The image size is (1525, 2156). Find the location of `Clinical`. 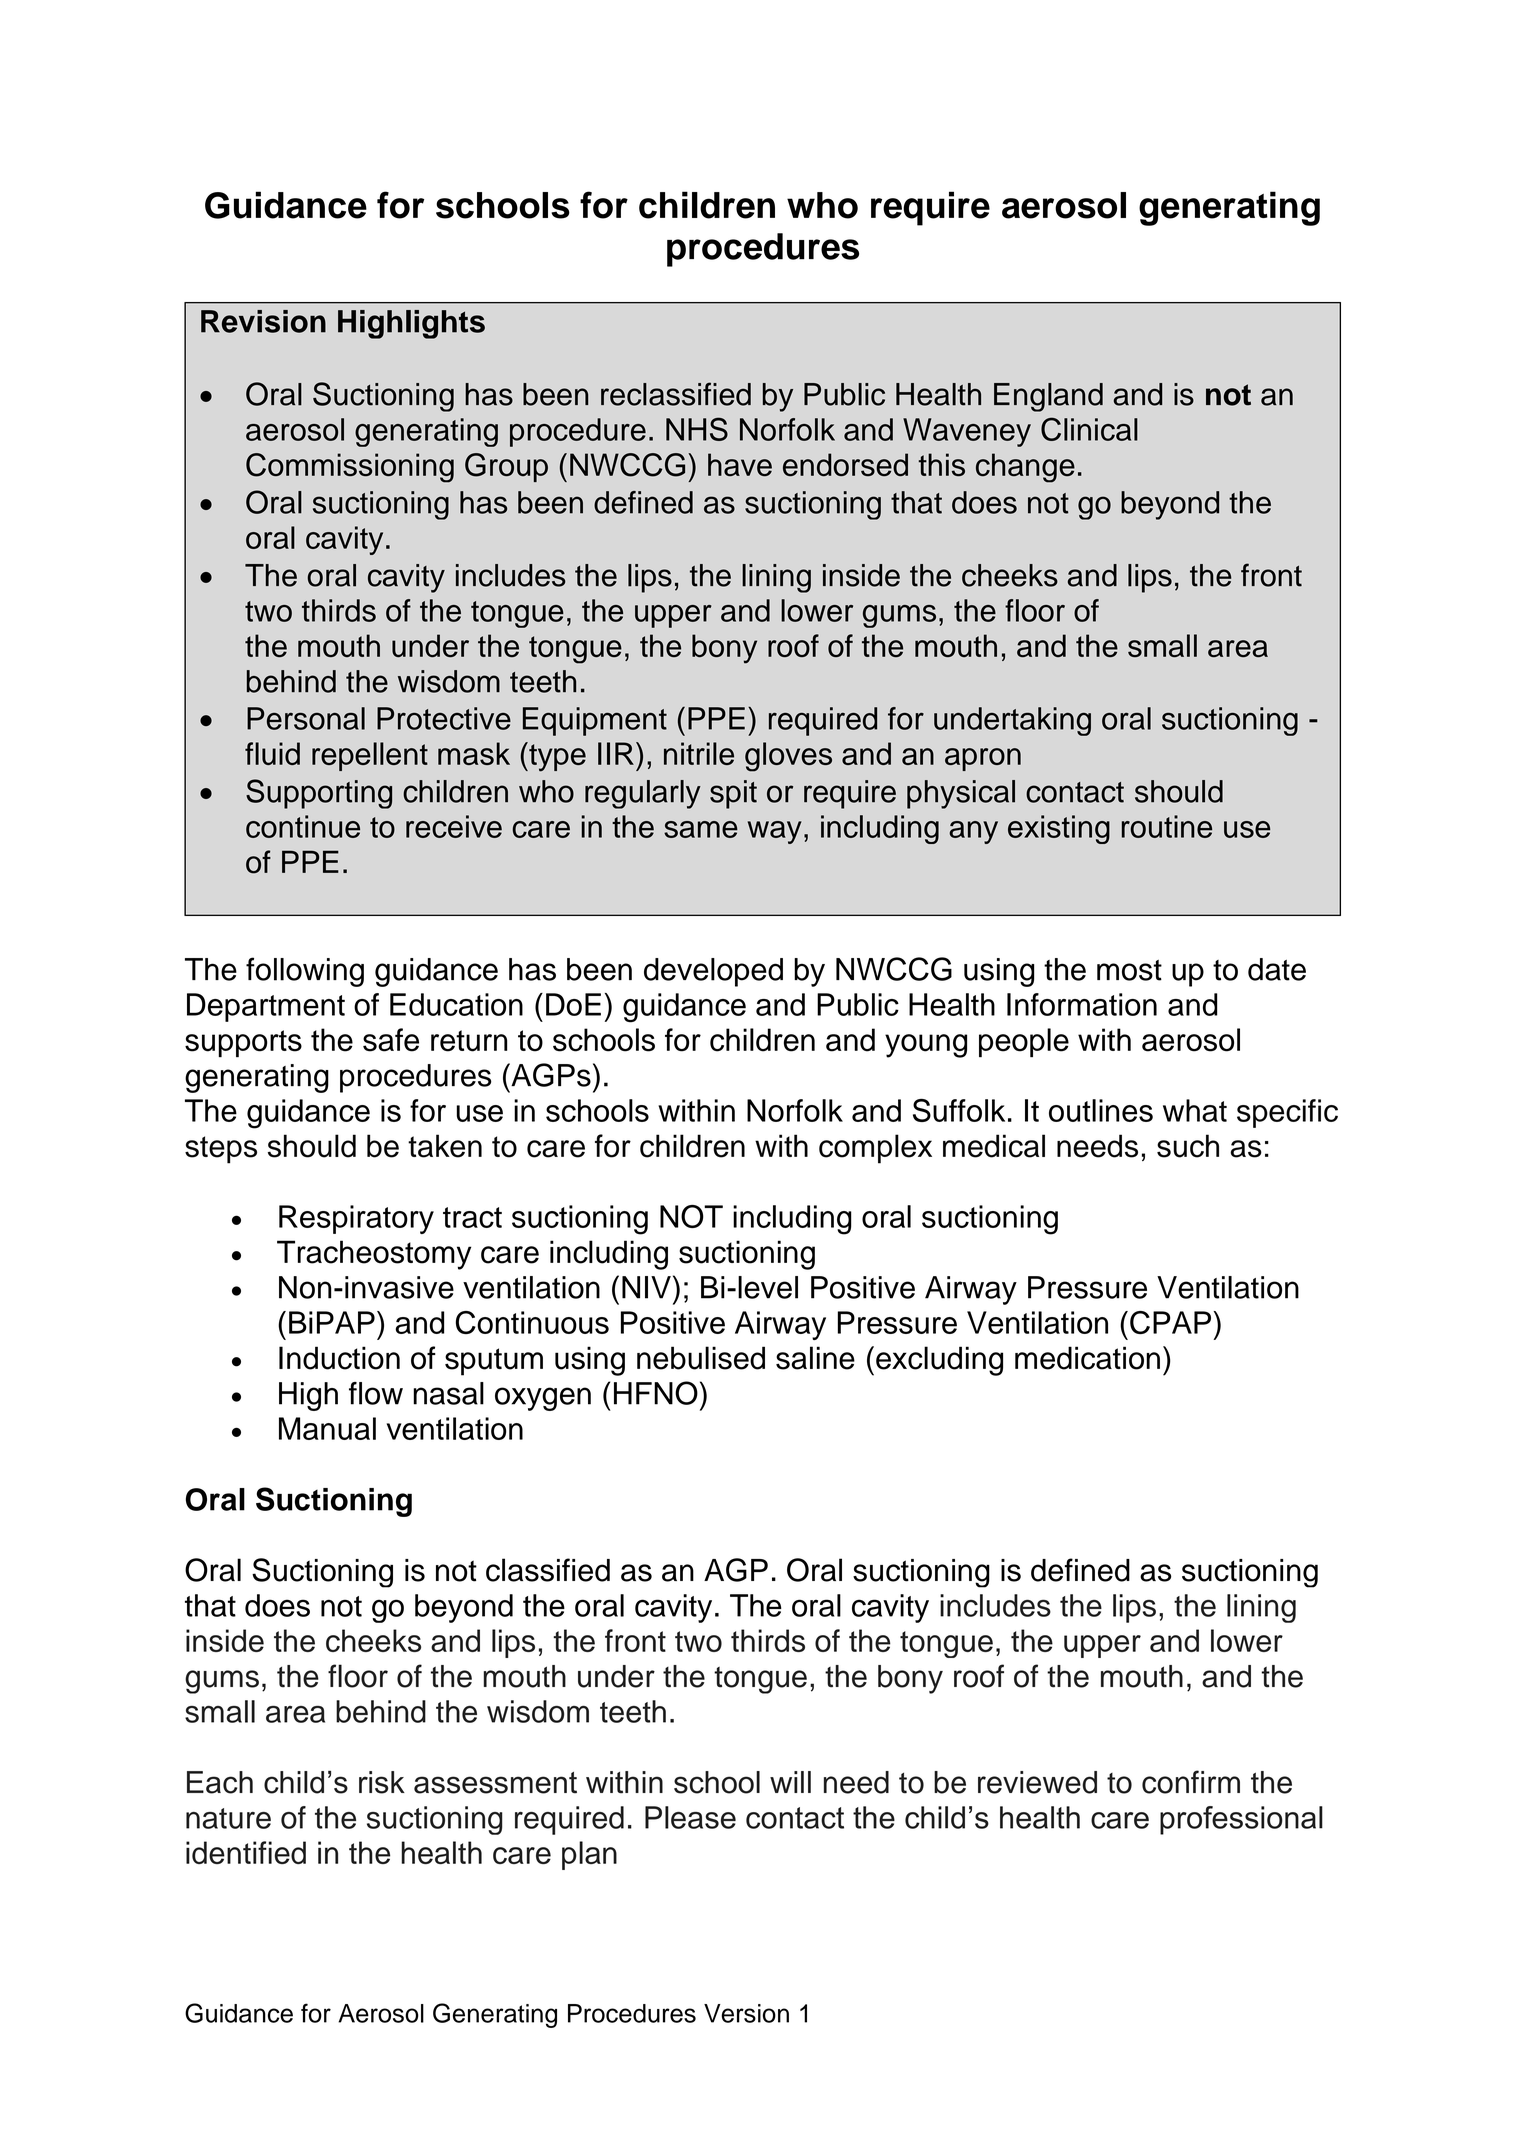

Clinical is located at coordinates (1089, 429).
